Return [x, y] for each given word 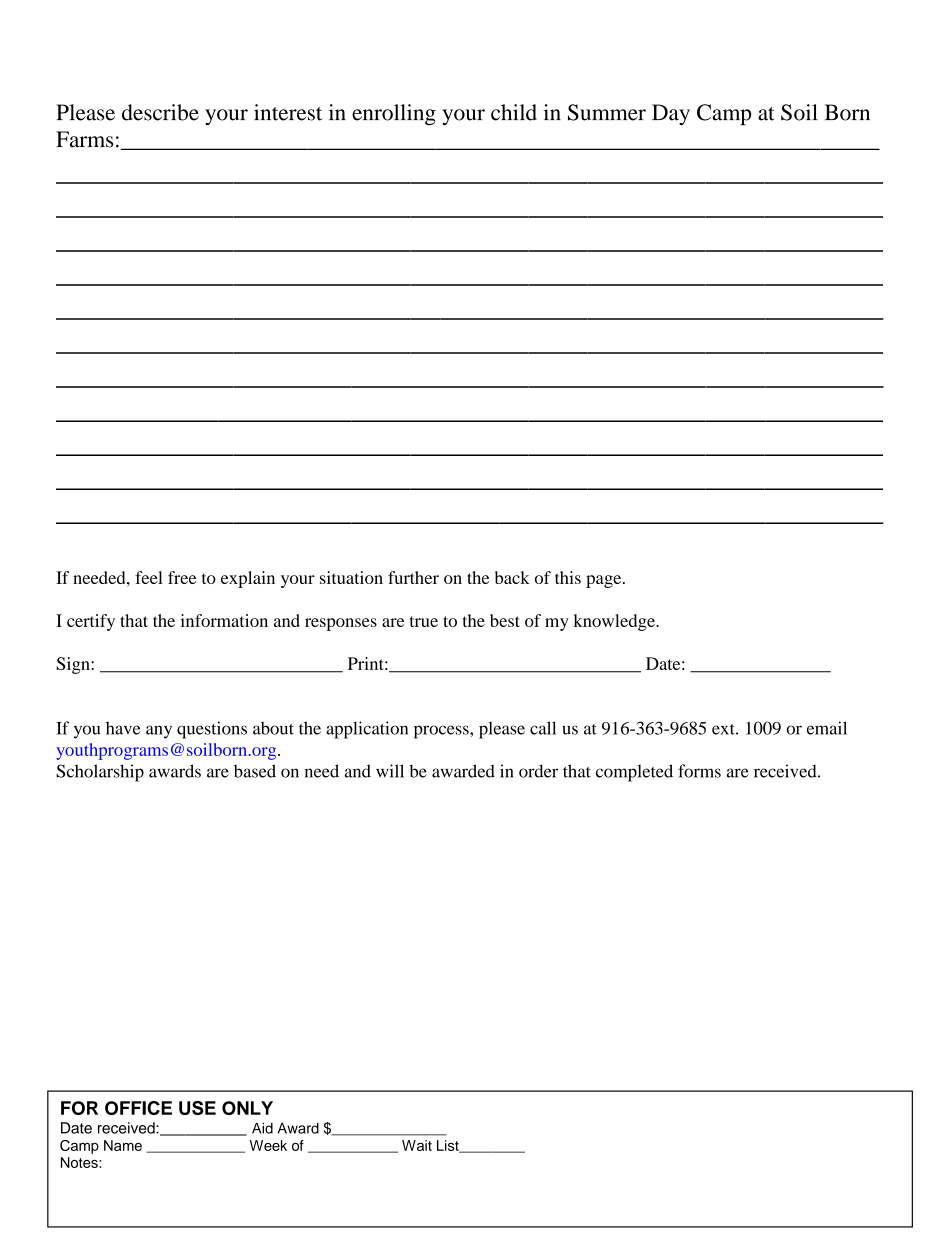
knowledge [615, 622]
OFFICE [138, 1108]
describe [160, 112]
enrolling [394, 115]
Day [671, 114]
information [224, 620]
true [424, 621]
